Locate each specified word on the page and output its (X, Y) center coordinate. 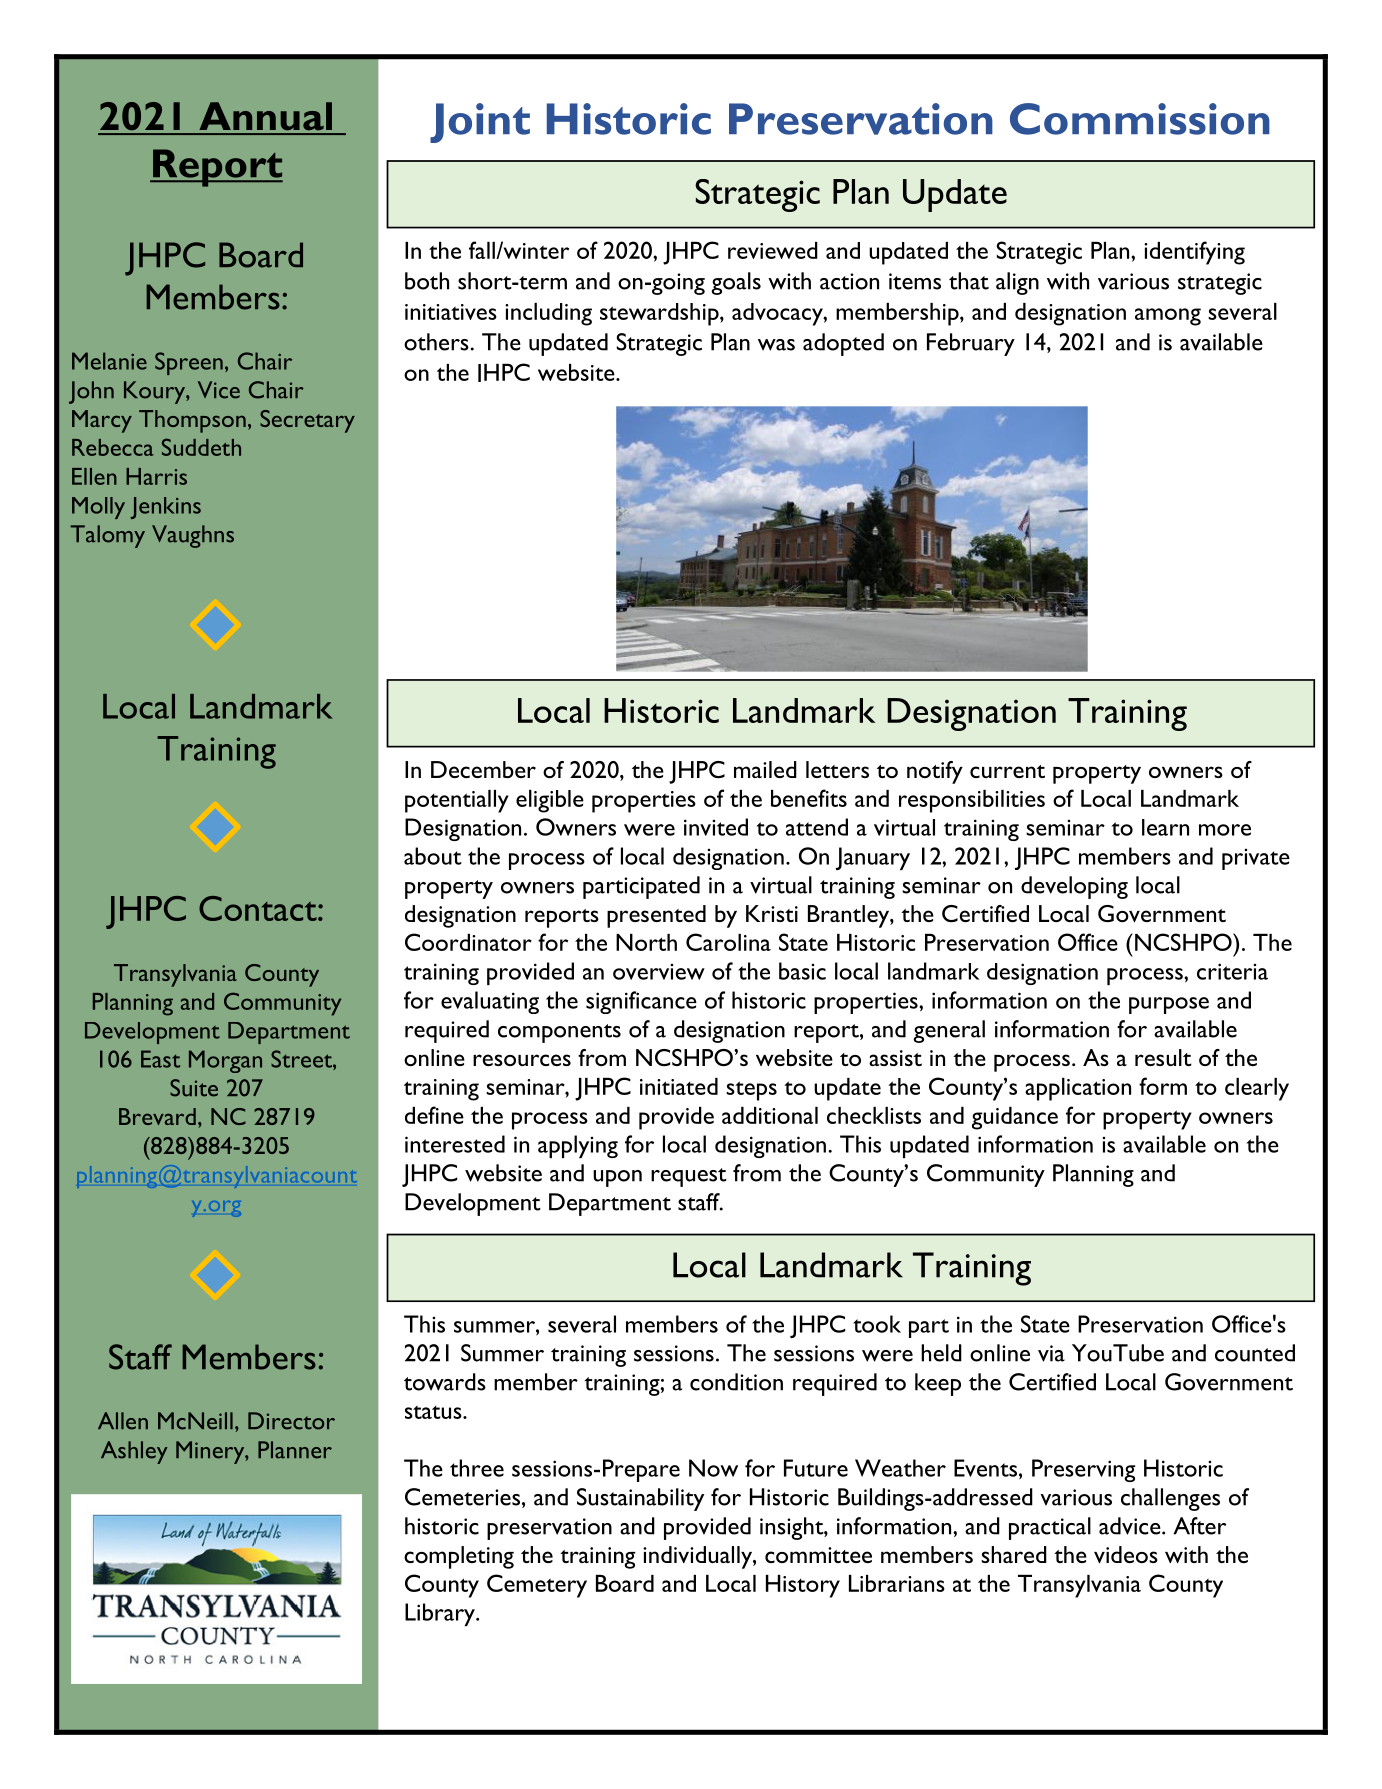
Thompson (192, 421)
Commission (1140, 119)
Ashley (134, 1452)
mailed (765, 769)
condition (736, 1382)
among (1168, 317)
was (776, 345)
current (1007, 771)
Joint (480, 123)
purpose (1169, 1005)
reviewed (773, 250)
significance (641, 1002)
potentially (457, 801)
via (1051, 1353)
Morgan (225, 1061)
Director (291, 1421)
